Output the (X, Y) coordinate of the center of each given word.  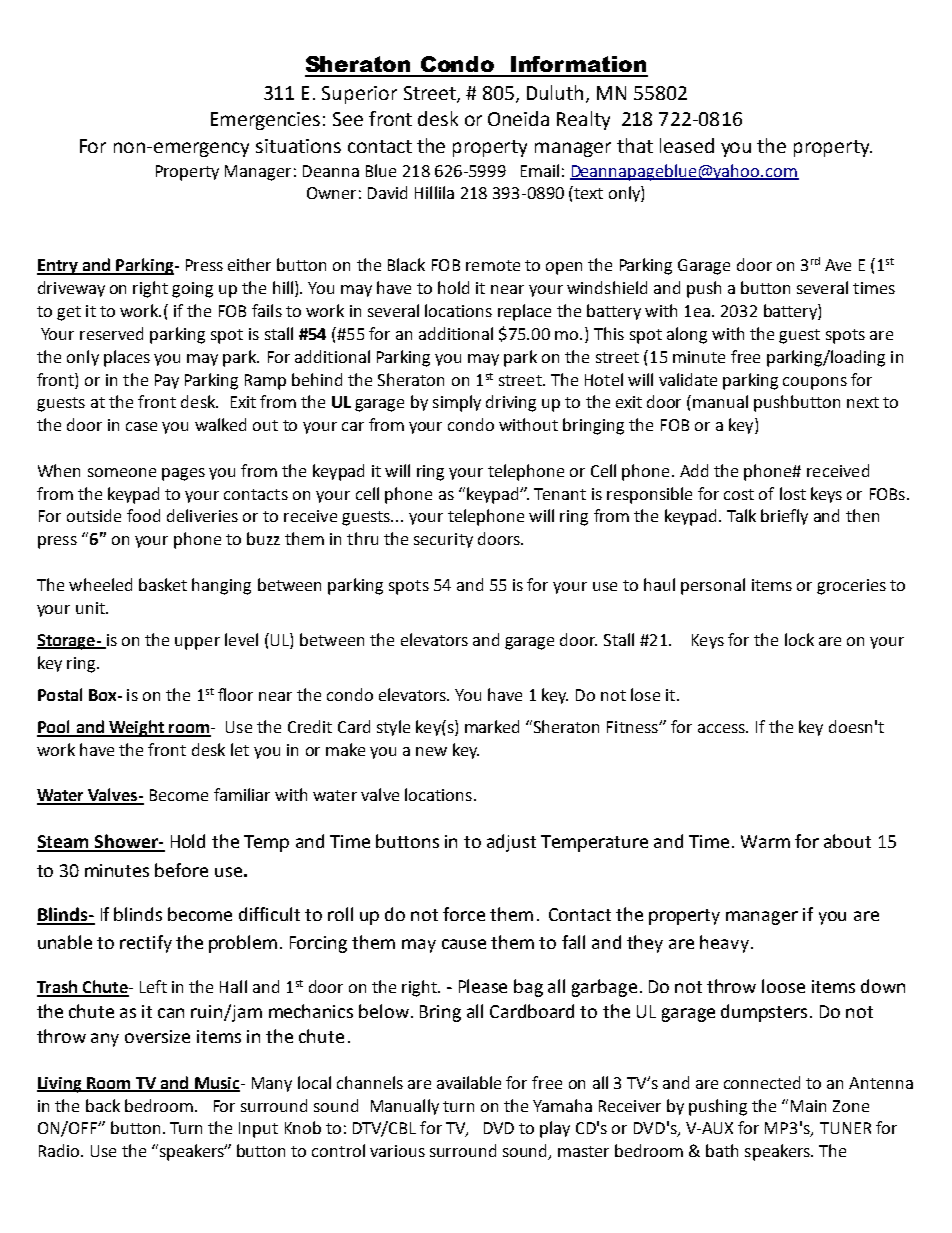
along (687, 335)
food (143, 515)
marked (492, 726)
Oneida (518, 118)
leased (687, 145)
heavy (724, 944)
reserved (111, 333)
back (103, 1105)
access (722, 728)
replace (524, 312)
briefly (784, 517)
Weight (136, 728)
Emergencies (265, 121)
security (443, 540)
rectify (146, 944)
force (464, 914)
